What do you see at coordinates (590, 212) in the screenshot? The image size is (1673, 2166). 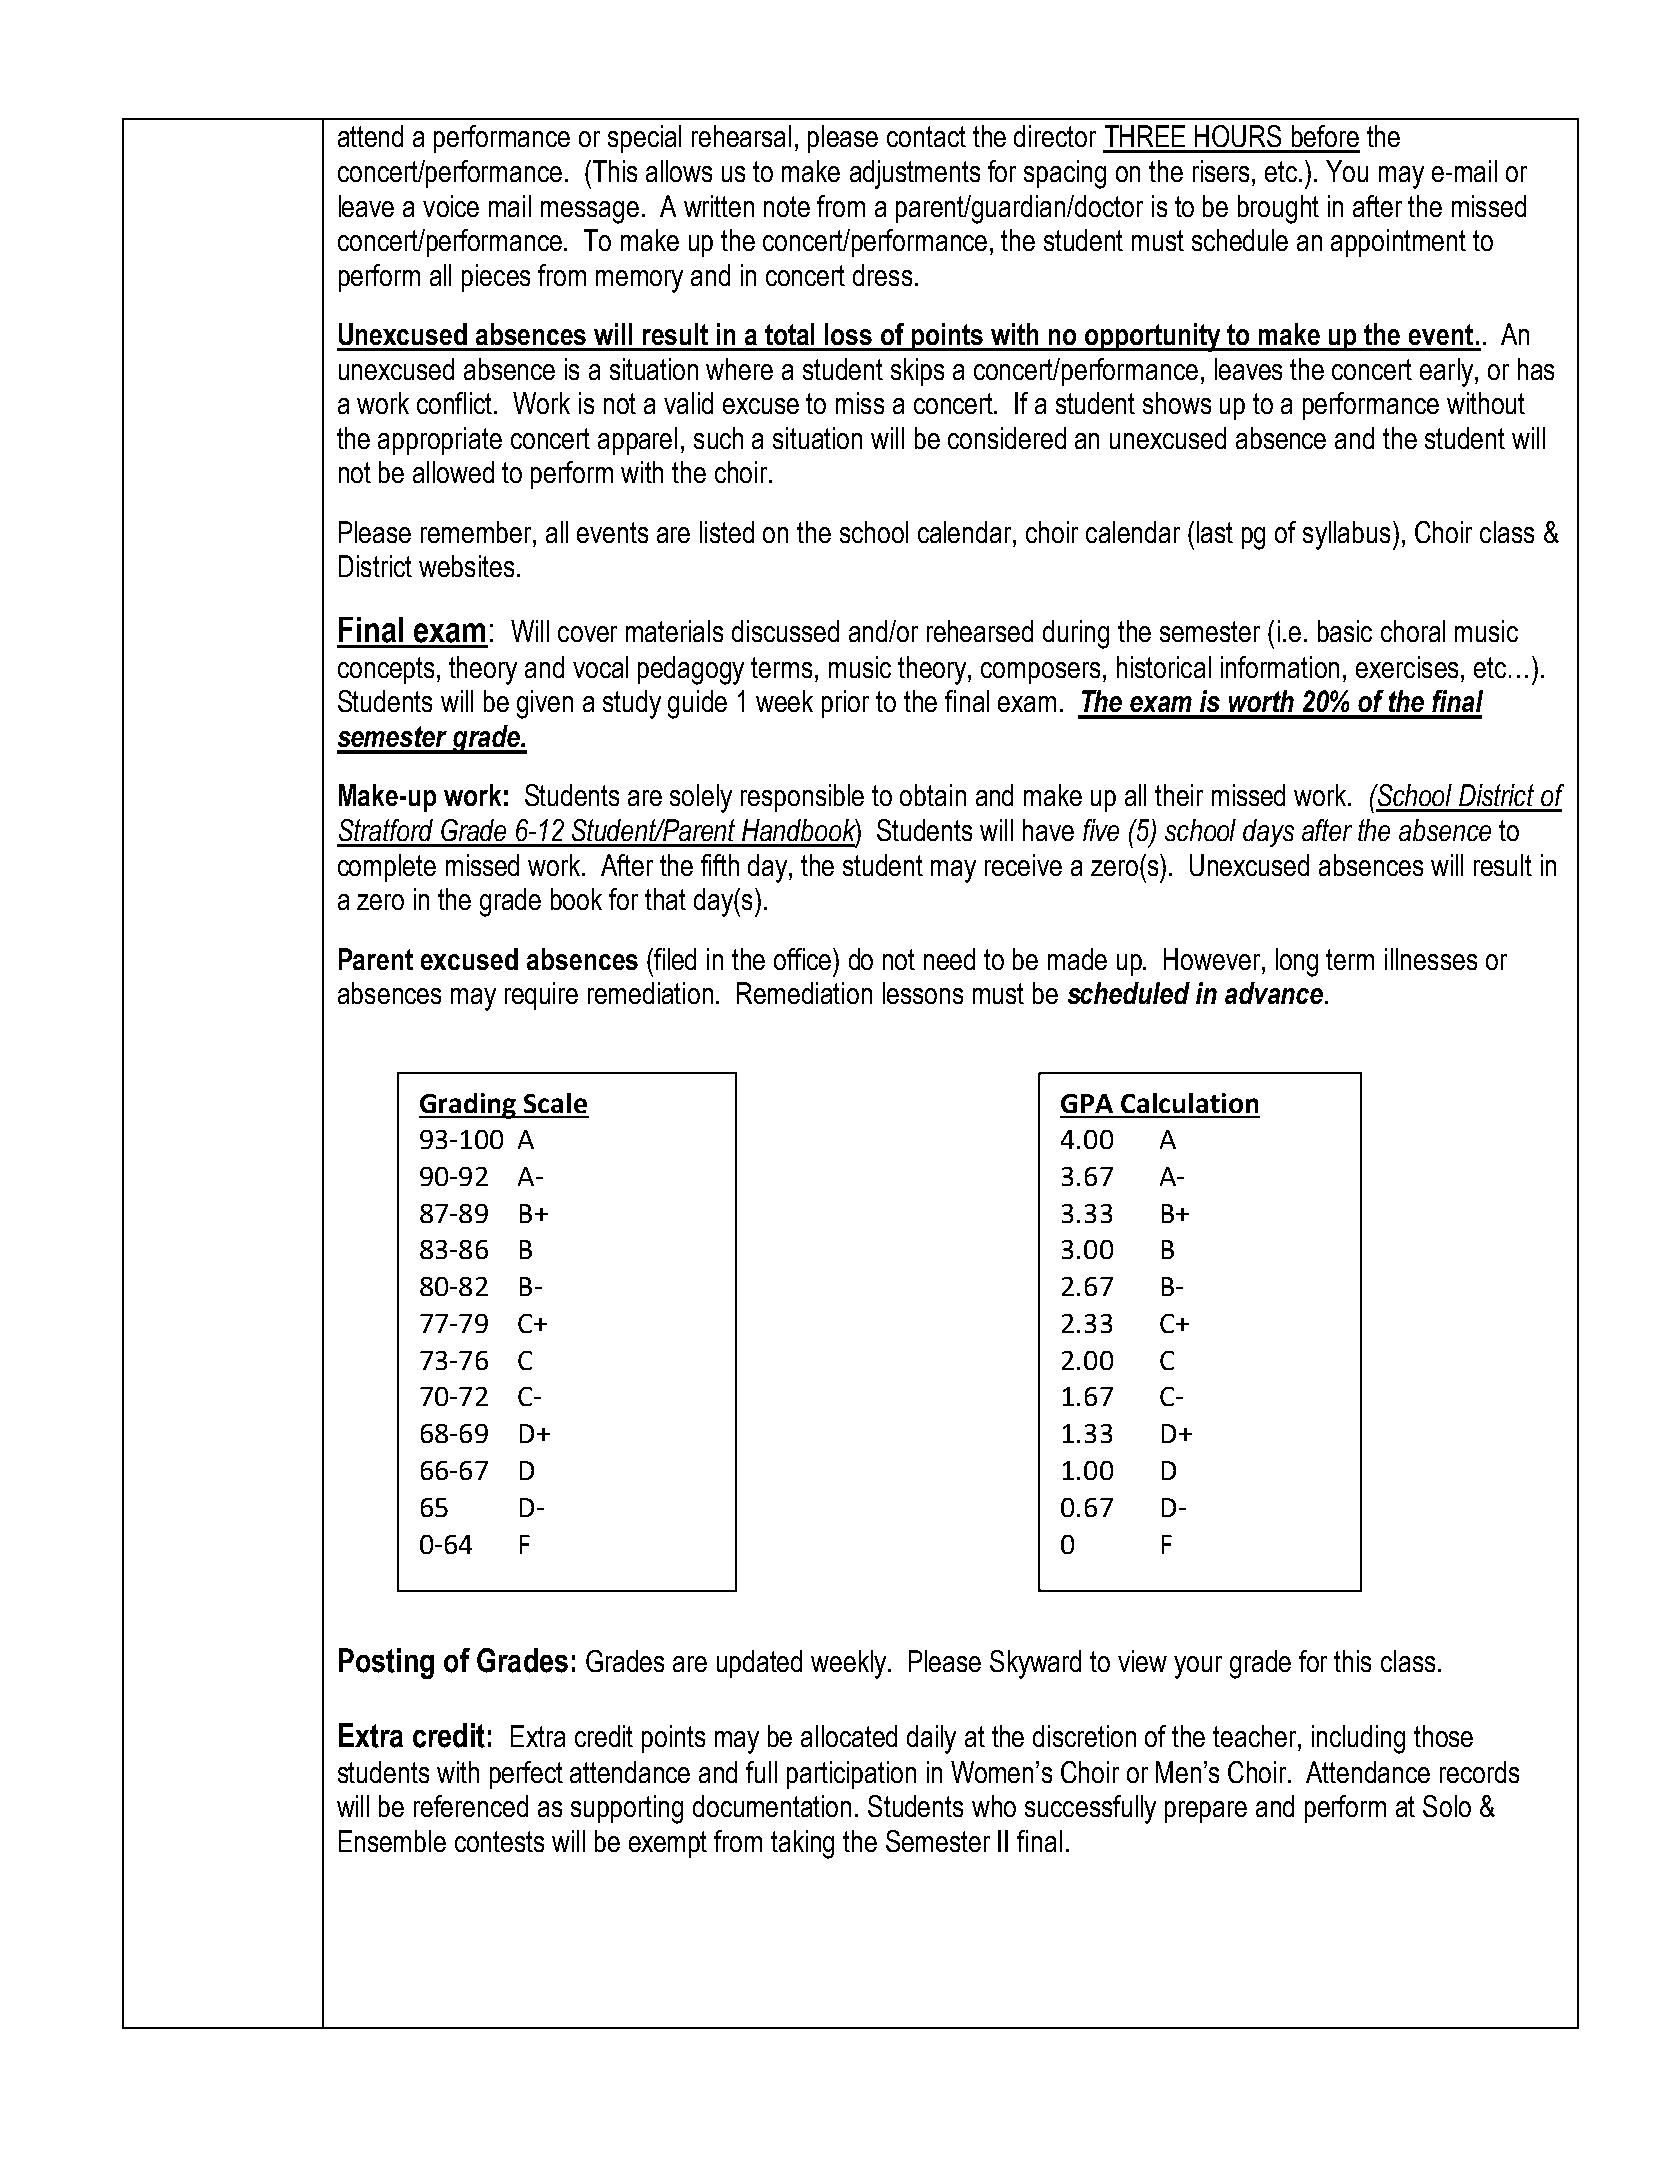 I see `message` at bounding box center [590, 212].
